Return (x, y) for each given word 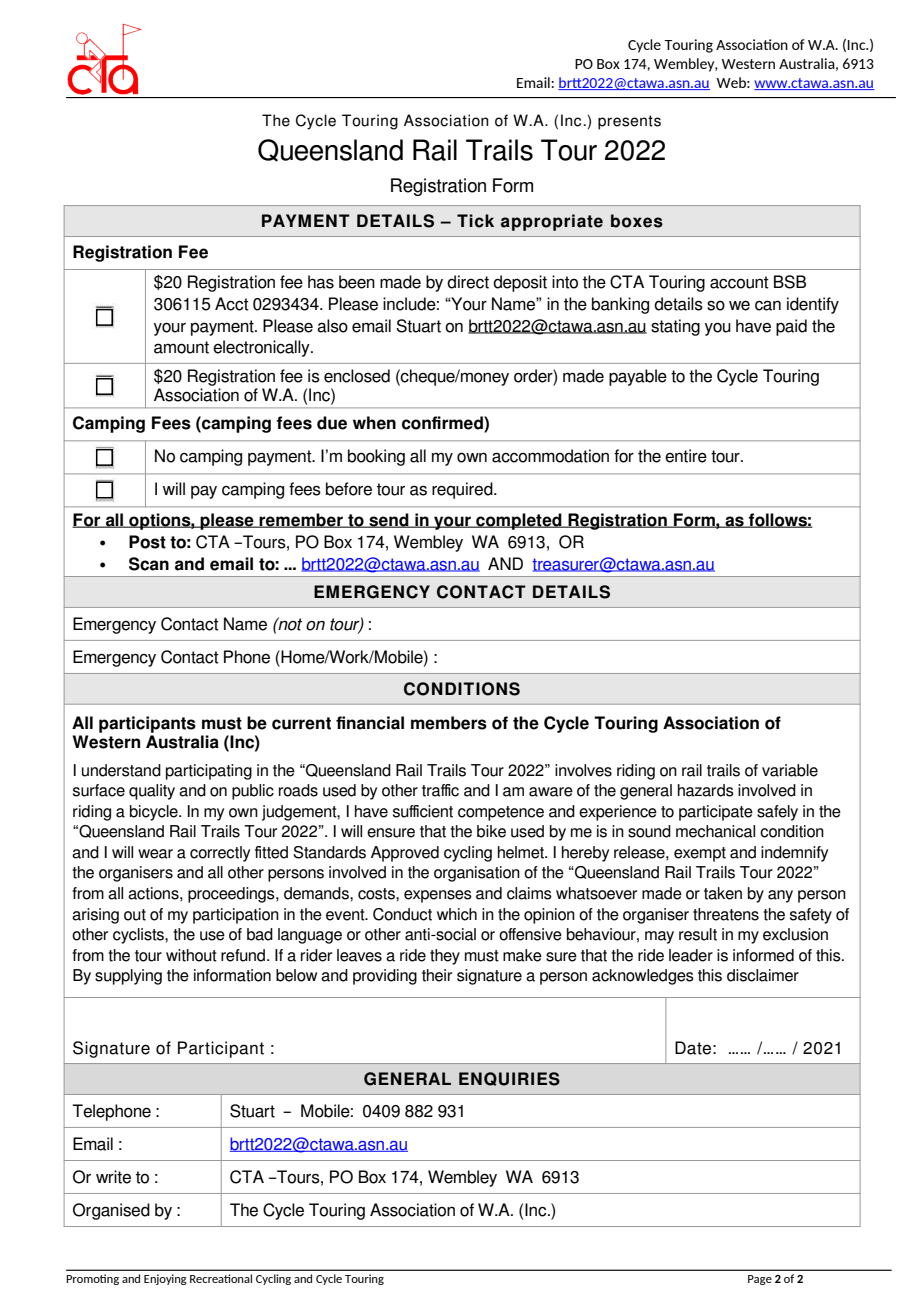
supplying (128, 977)
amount (181, 347)
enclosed (357, 376)
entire (686, 456)
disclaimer (763, 975)
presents (629, 122)
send (389, 520)
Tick (475, 221)
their (437, 975)
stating (675, 327)
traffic (440, 790)
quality (152, 792)
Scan (149, 564)
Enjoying (165, 1279)
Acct (232, 304)
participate (716, 813)
